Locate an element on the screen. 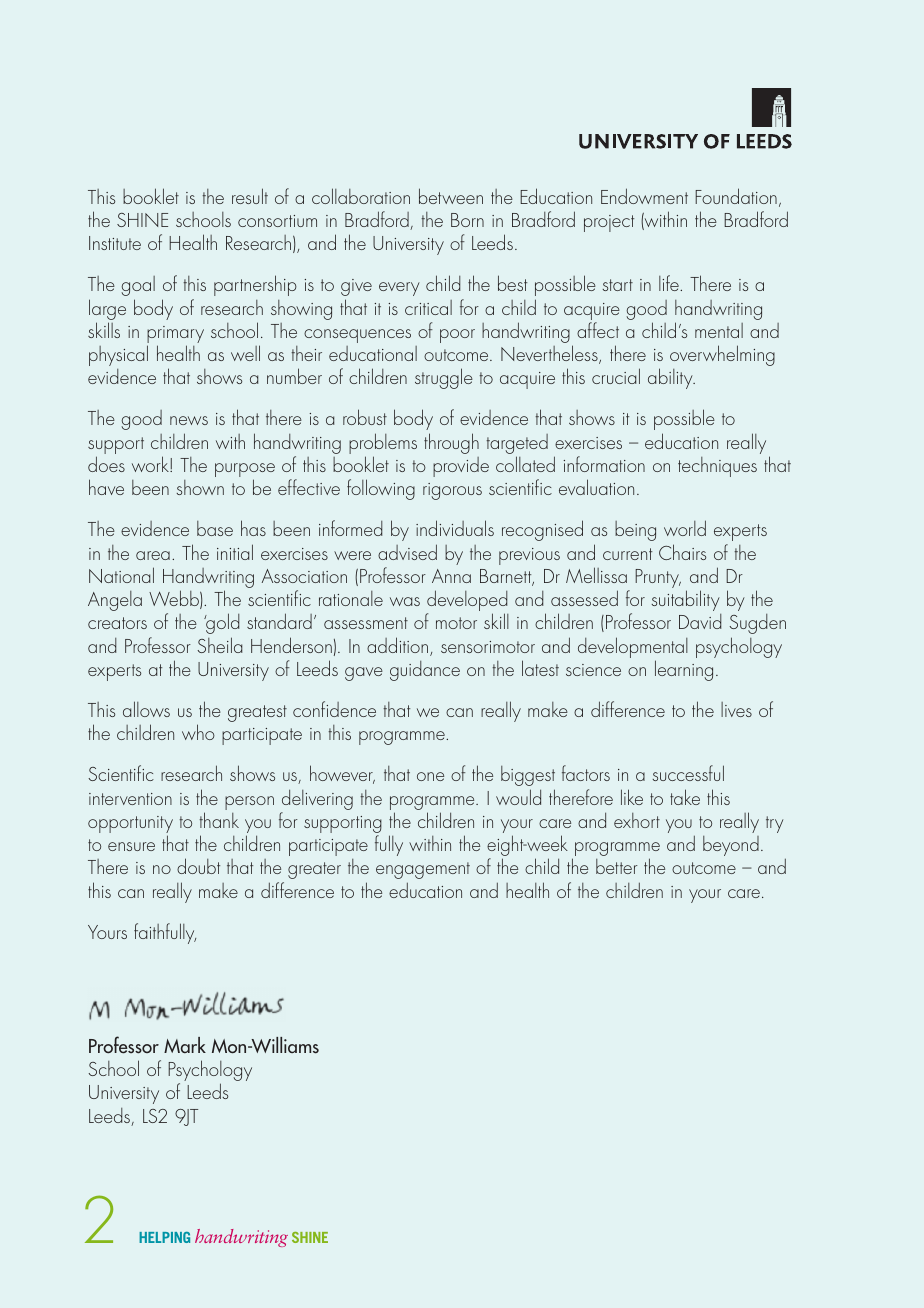 The image size is (924, 1308). Mark is located at coordinates (185, 1045).
